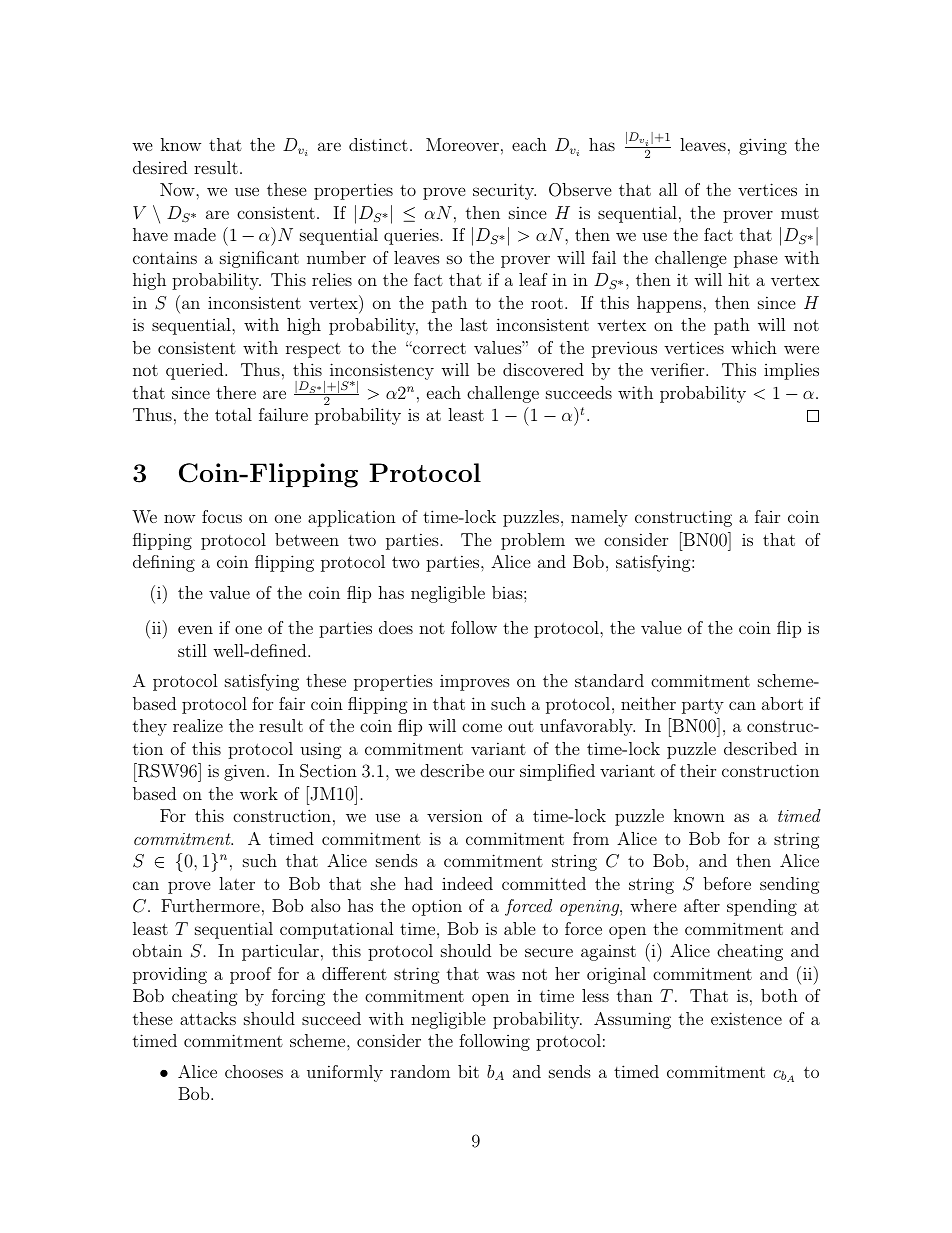  What do you see at coordinates (468, 1071) in the document?
I see `bit` at bounding box center [468, 1071].
